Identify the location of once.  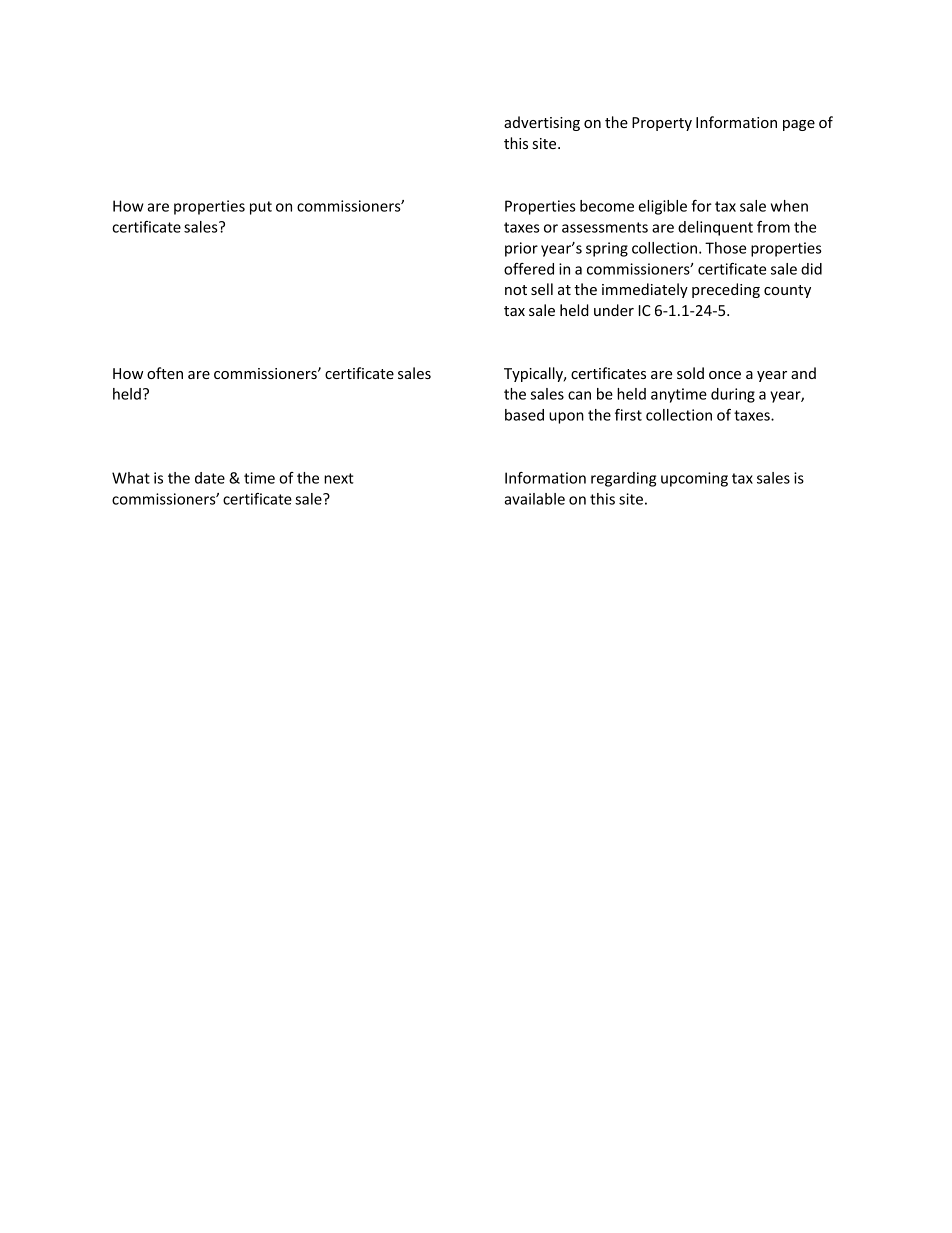
(725, 375).
